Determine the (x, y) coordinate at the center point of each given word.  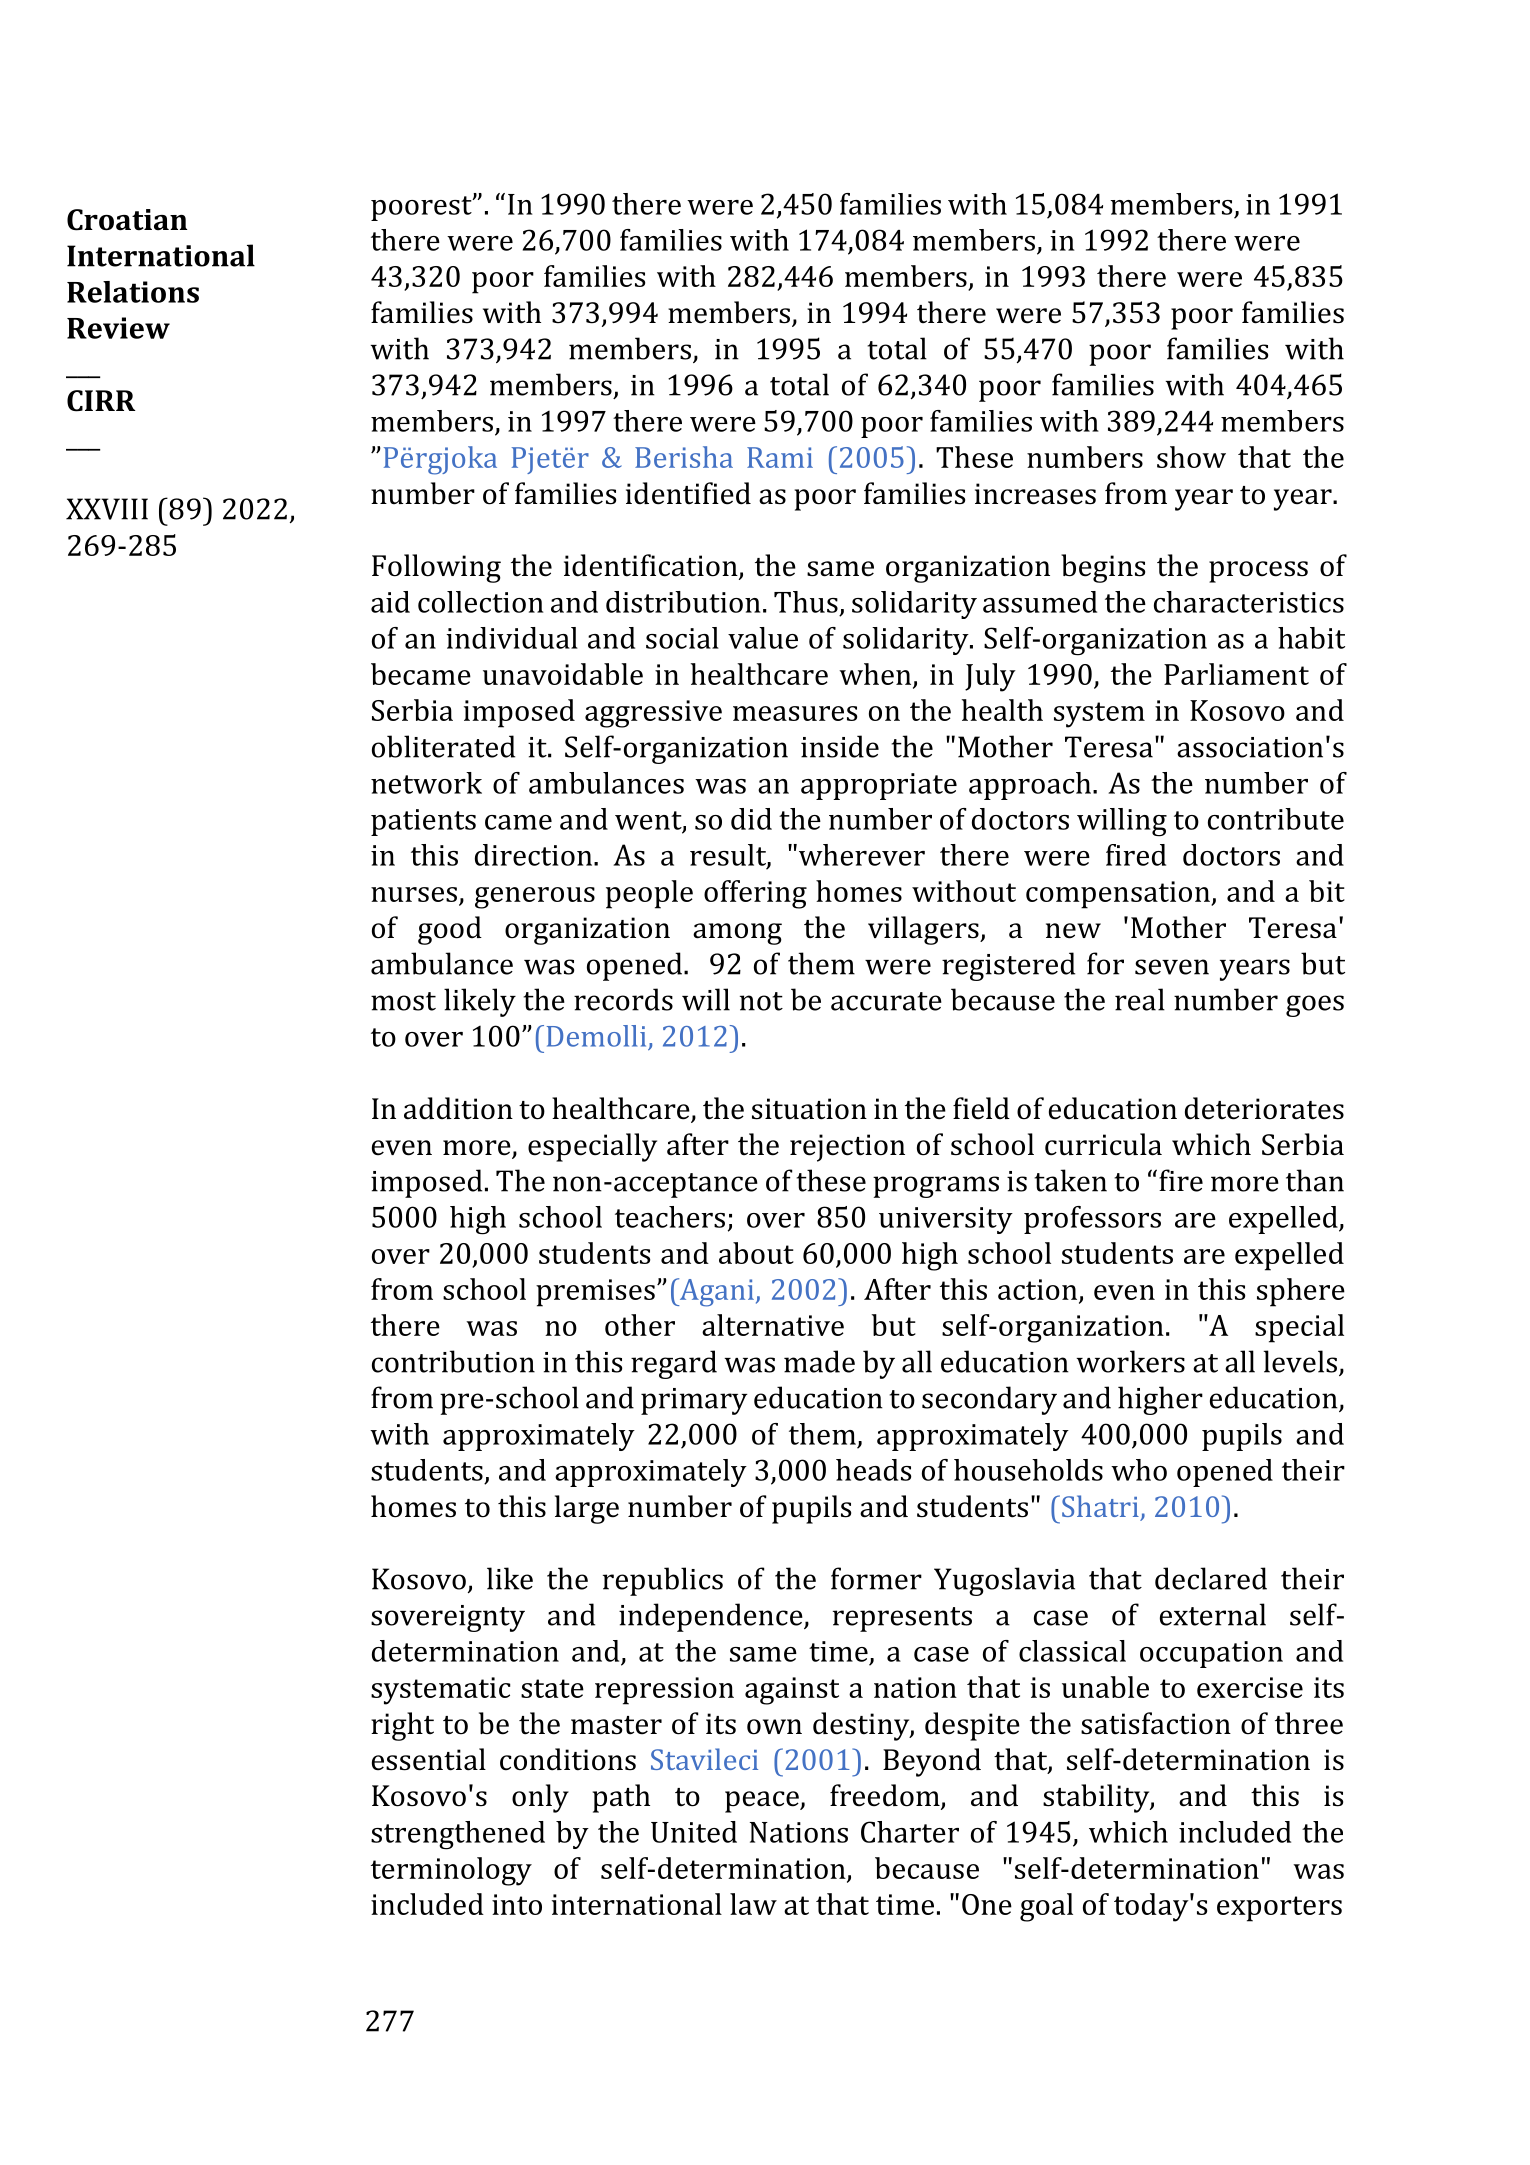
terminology (451, 1871)
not (761, 1001)
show (1191, 457)
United (694, 1832)
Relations (133, 292)
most (403, 1001)
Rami (780, 457)
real (1140, 999)
